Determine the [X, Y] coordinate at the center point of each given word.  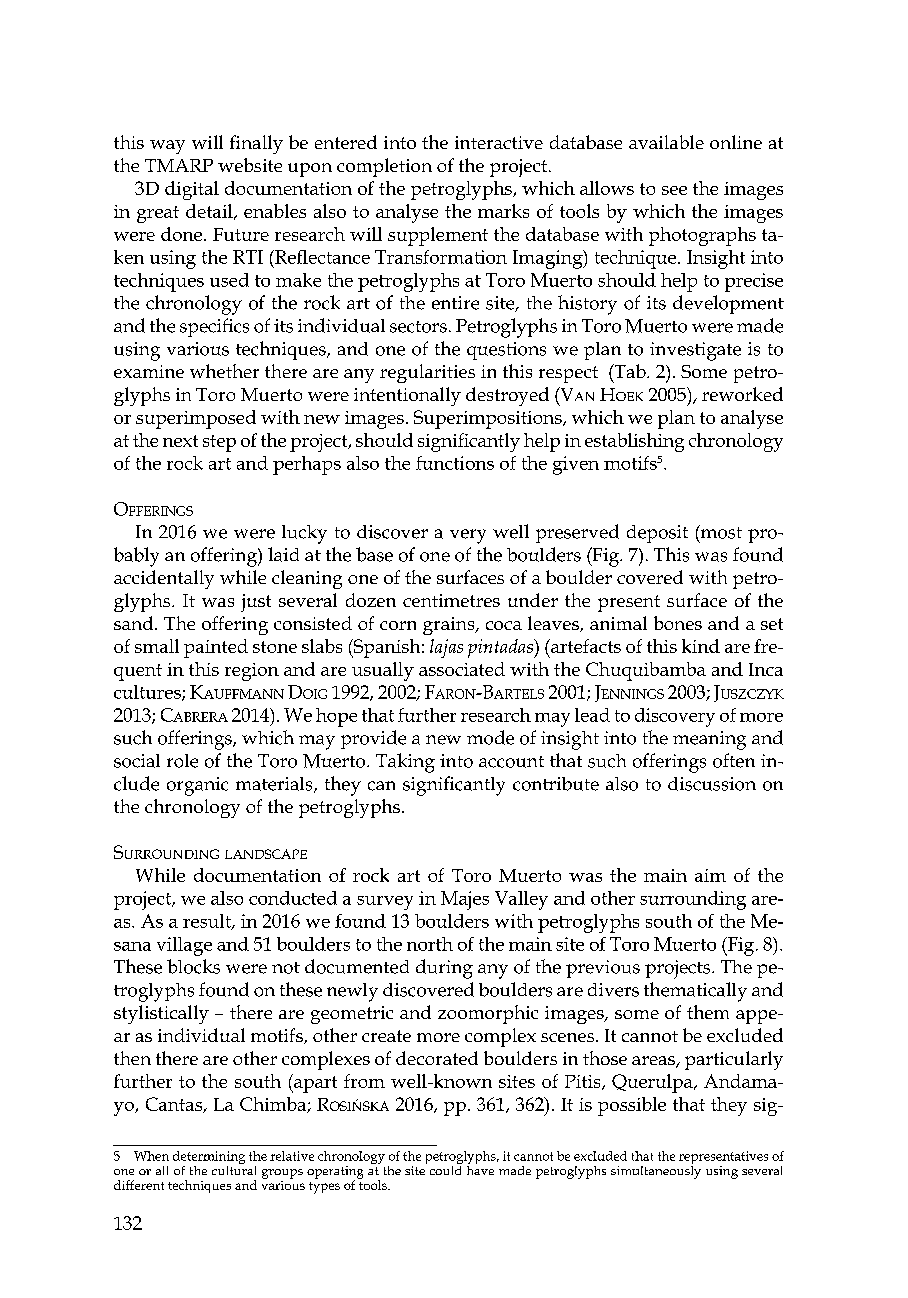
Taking [405, 763]
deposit [657, 534]
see [674, 190]
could [446, 1169]
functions [455, 463]
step [219, 443]
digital [192, 190]
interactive [499, 142]
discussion [712, 784]
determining [209, 1159]
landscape [266, 854]
